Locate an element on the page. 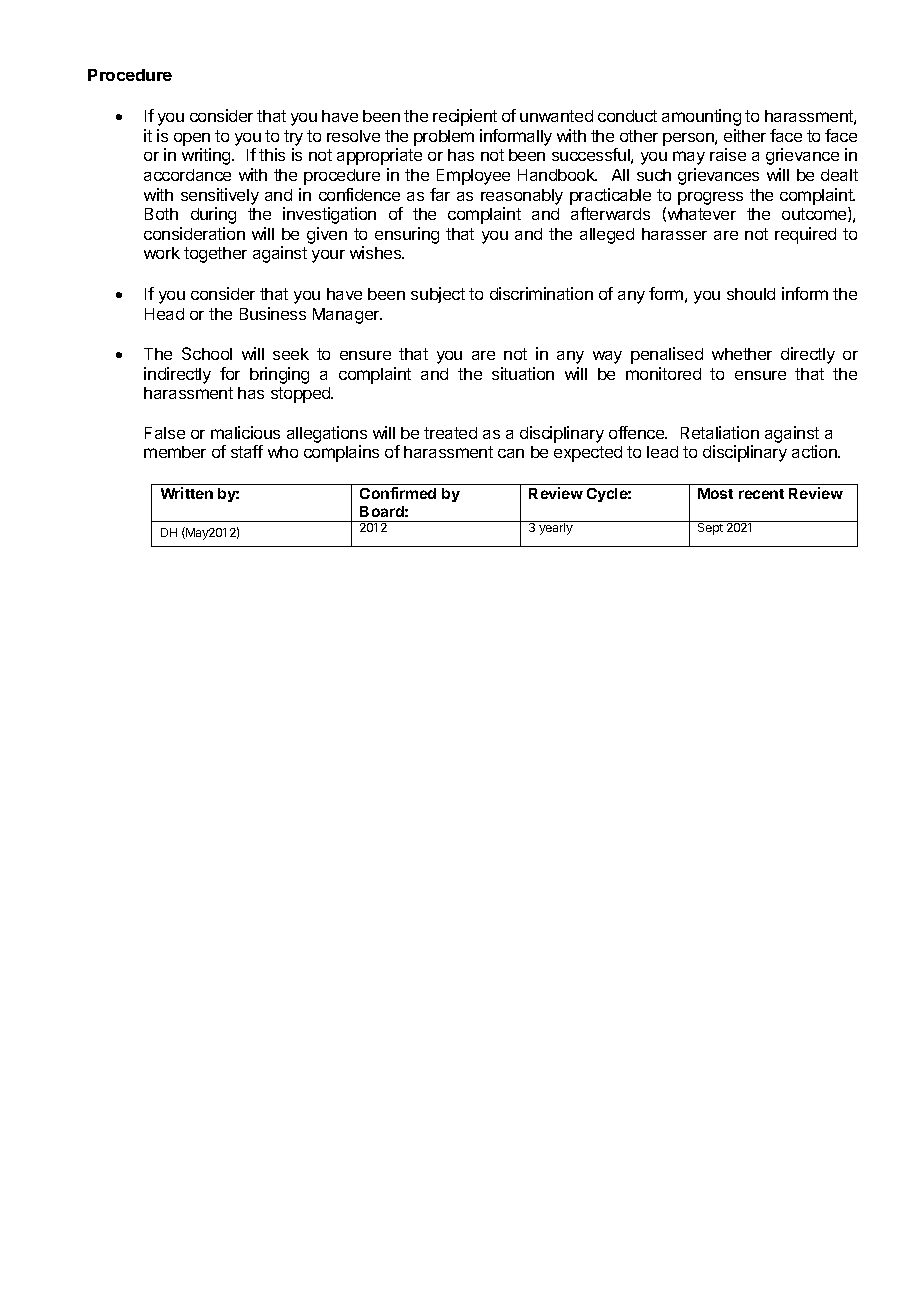  should is located at coordinates (751, 294).
